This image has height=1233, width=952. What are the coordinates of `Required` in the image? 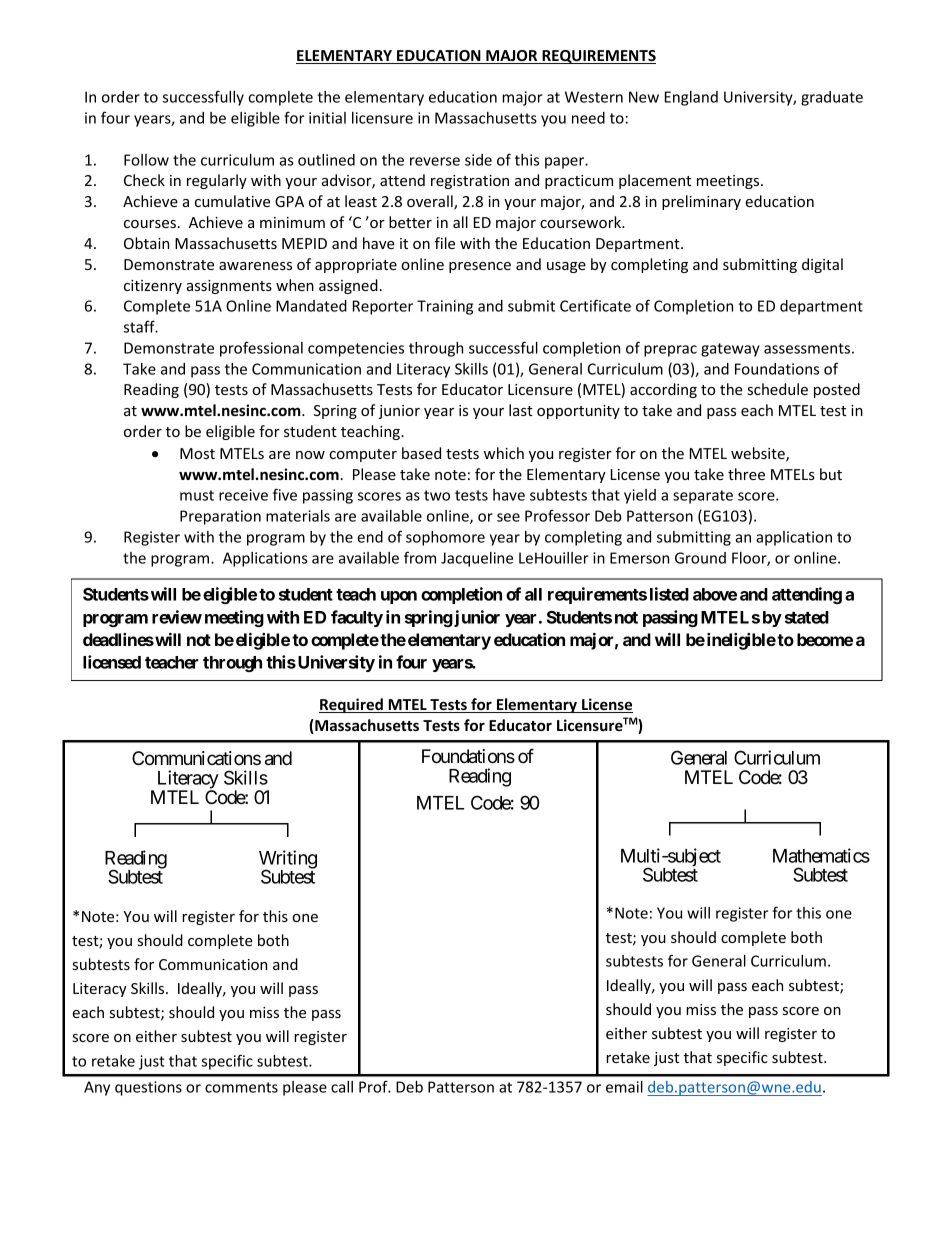 It's located at (352, 705).
